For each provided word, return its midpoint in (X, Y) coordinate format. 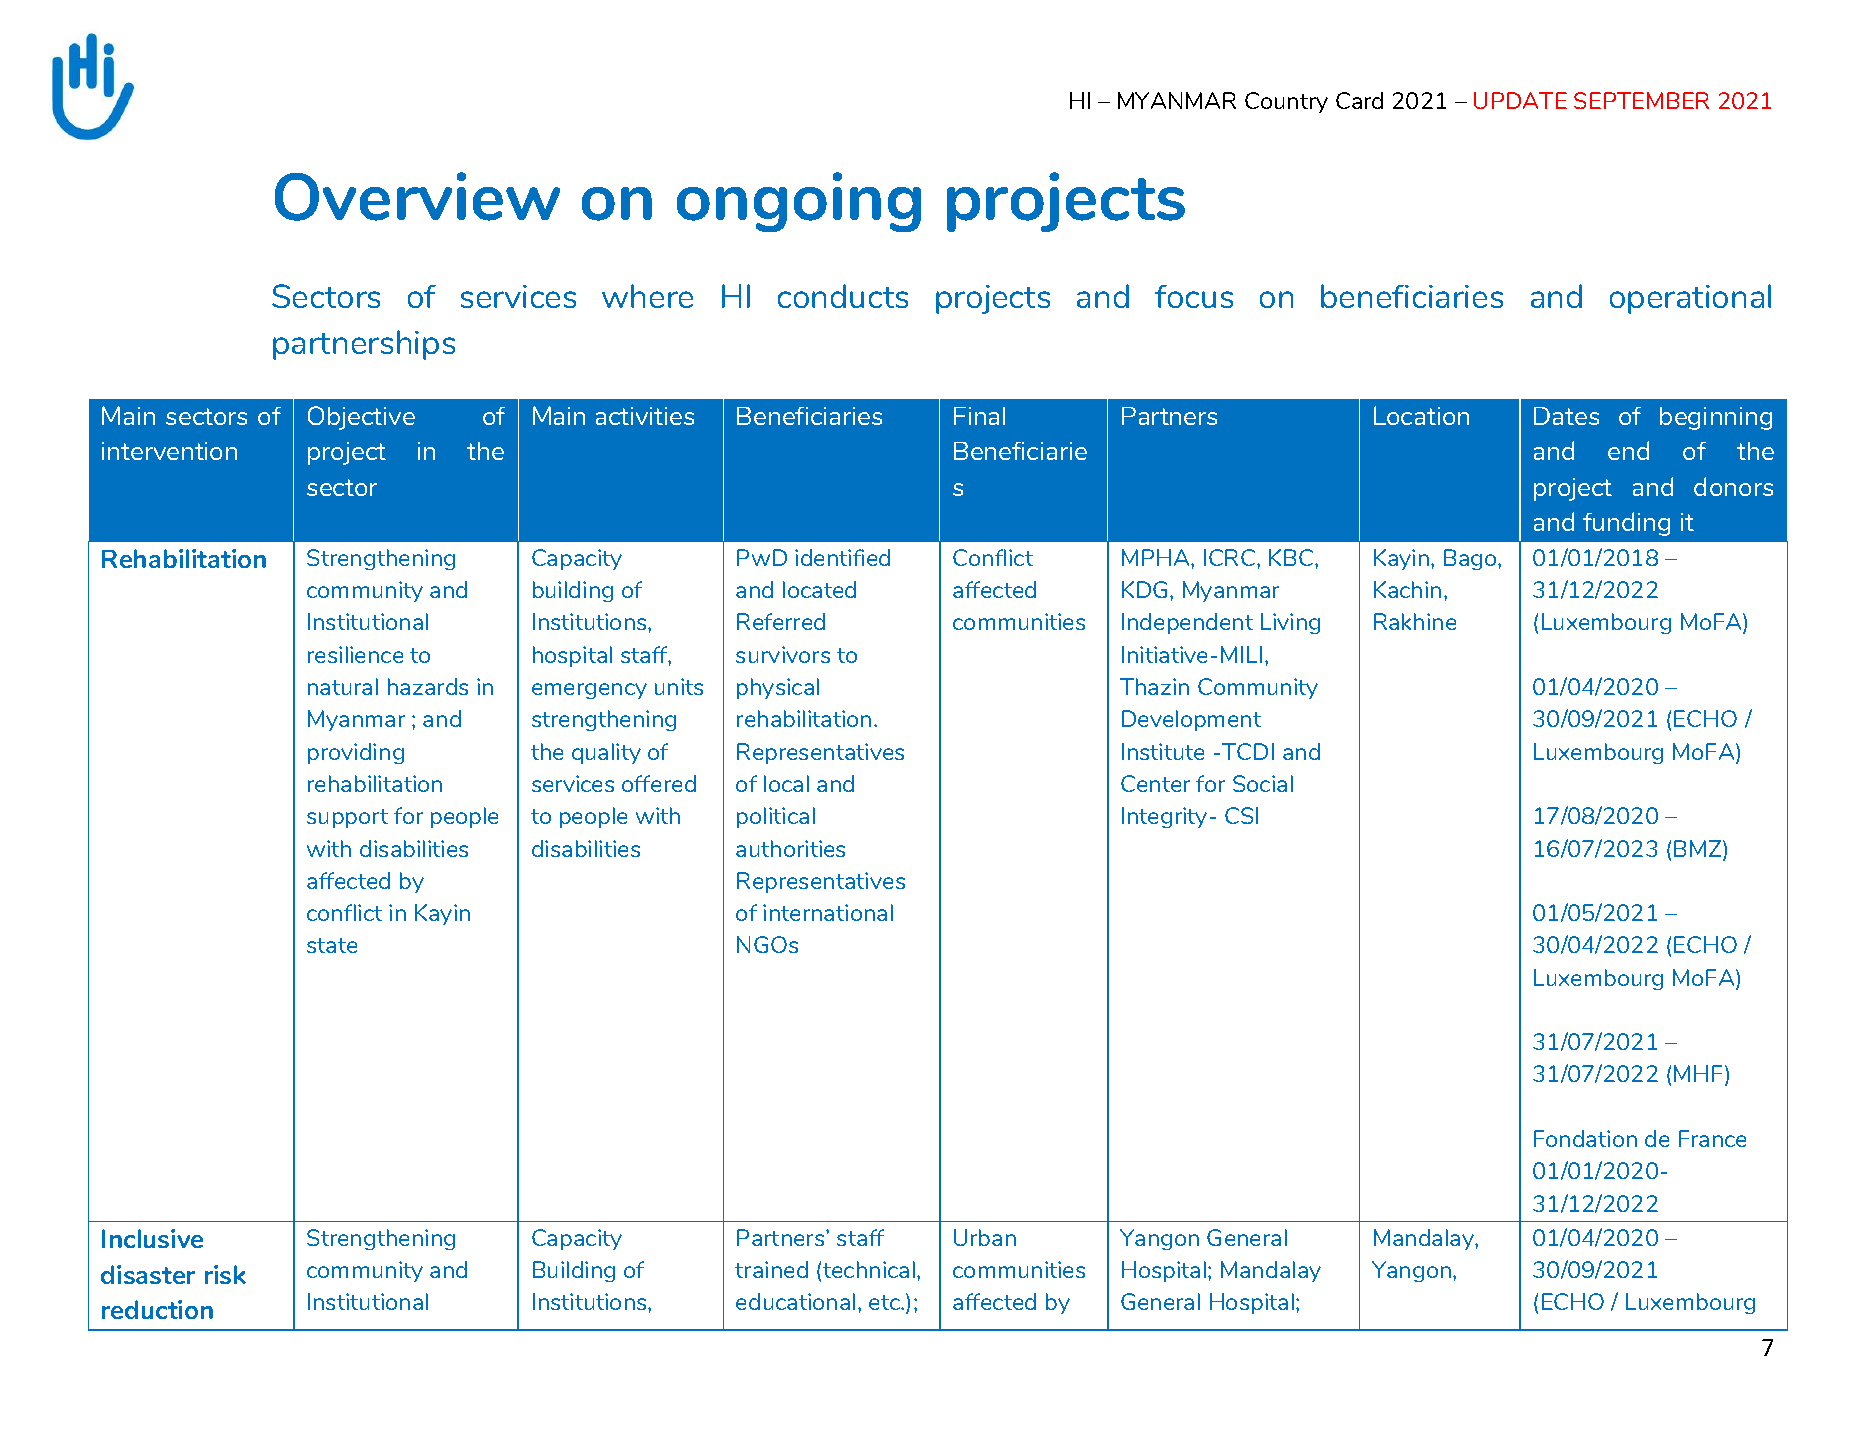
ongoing (799, 202)
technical (870, 1269)
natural (343, 686)
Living (1290, 623)
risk (225, 1274)
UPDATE (1520, 100)
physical (778, 688)
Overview (417, 196)
